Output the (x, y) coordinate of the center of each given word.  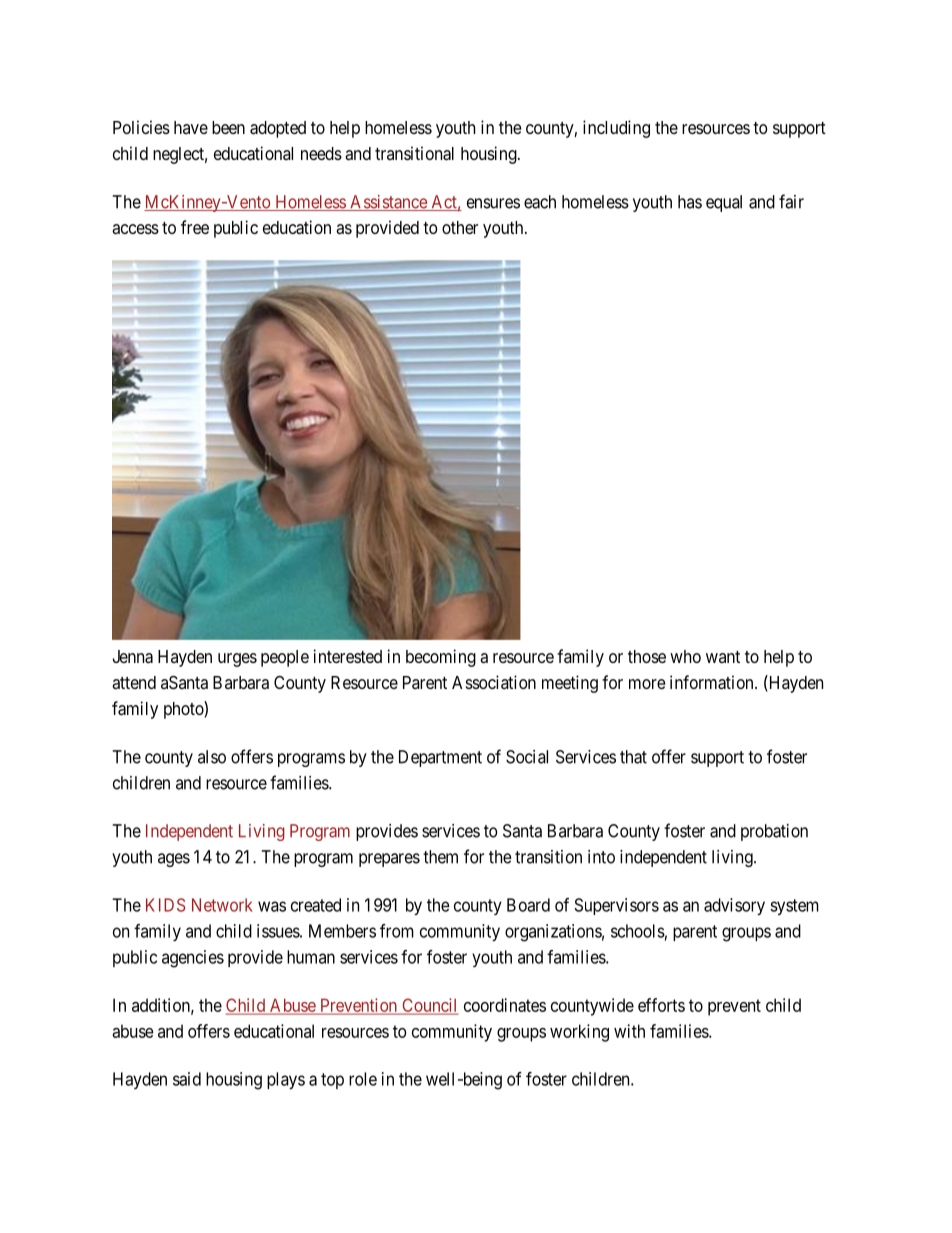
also (212, 757)
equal (724, 203)
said (187, 1079)
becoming (441, 658)
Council (429, 1006)
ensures (493, 203)
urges (237, 660)
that (633, 757)
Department (440, 758)
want (723, 657)
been (228, 127)
